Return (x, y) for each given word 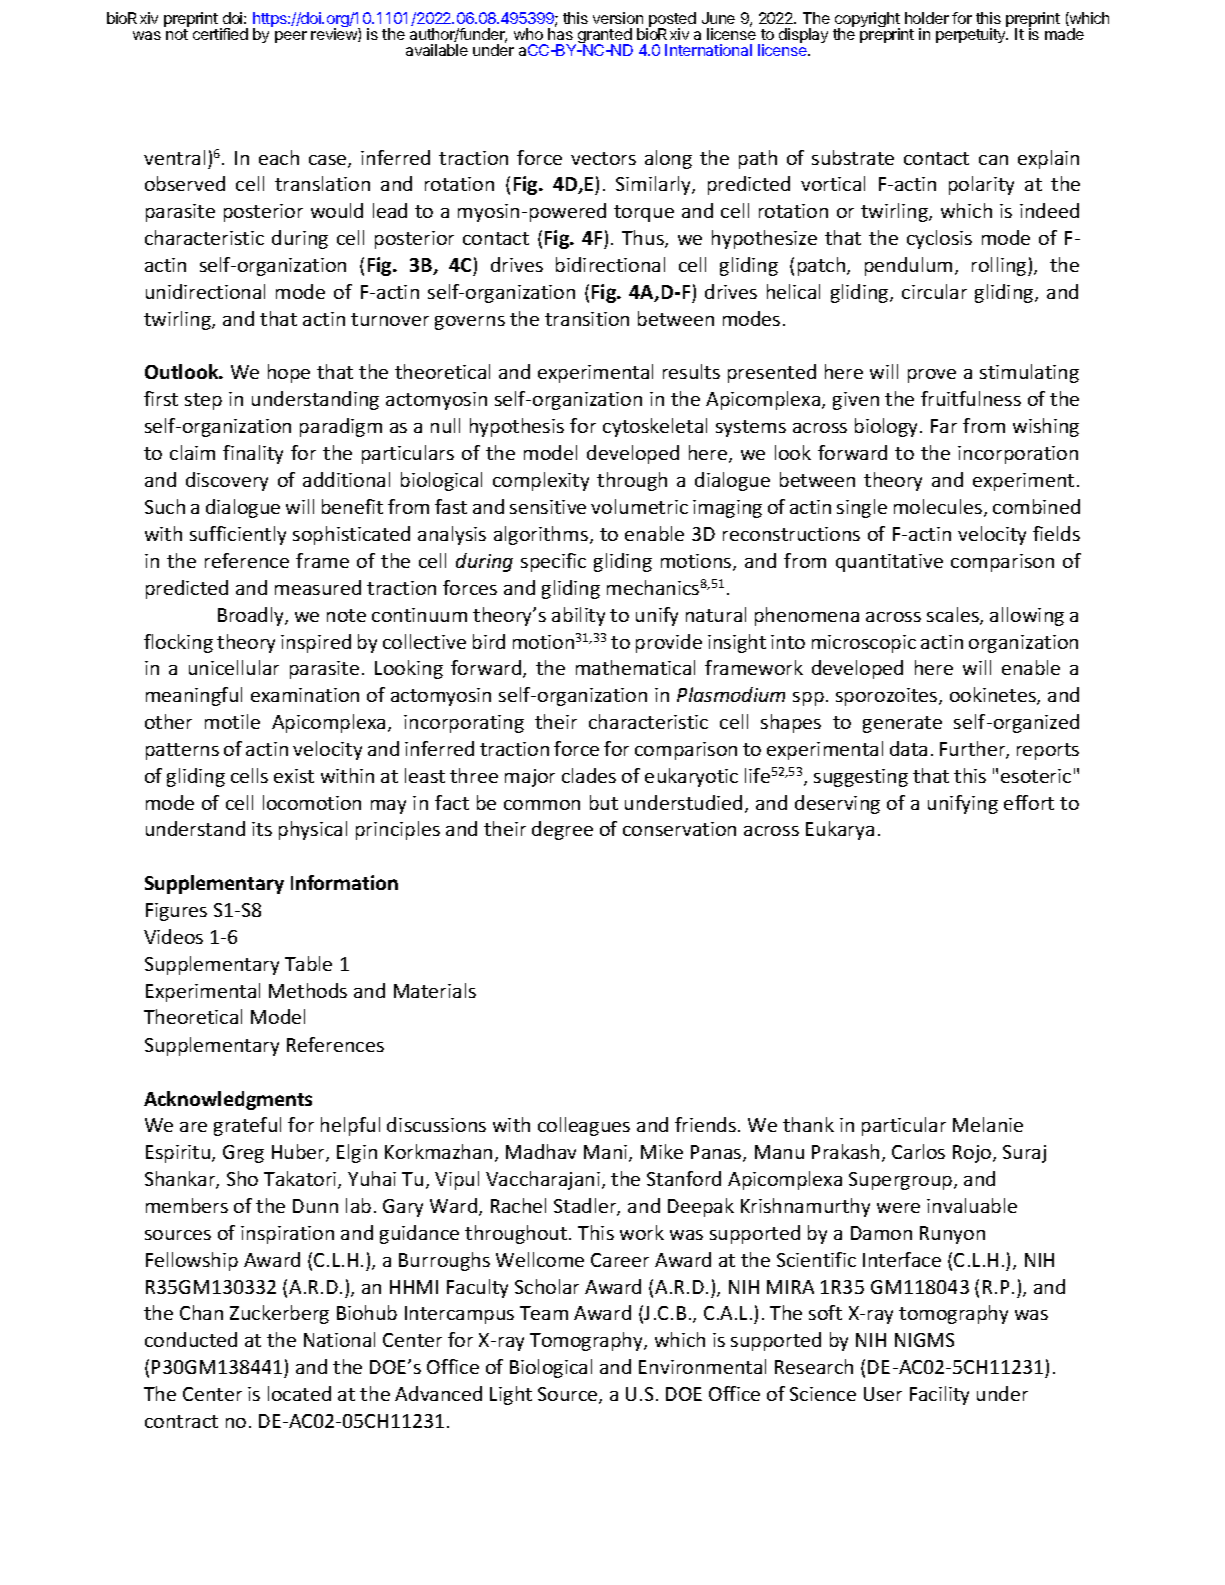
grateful (247, 1126)
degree (562, 830)
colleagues (584, 1126)
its (262, 829)
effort (1029, 802)
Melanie (988, 1124)
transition (587, 319)
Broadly (252, 616)
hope (289, 373)
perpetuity (972, 34)
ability (578, 616)
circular (934, 291)
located (299, 1393)
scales (954, 616)
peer (291, 37)
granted (605, 37)
